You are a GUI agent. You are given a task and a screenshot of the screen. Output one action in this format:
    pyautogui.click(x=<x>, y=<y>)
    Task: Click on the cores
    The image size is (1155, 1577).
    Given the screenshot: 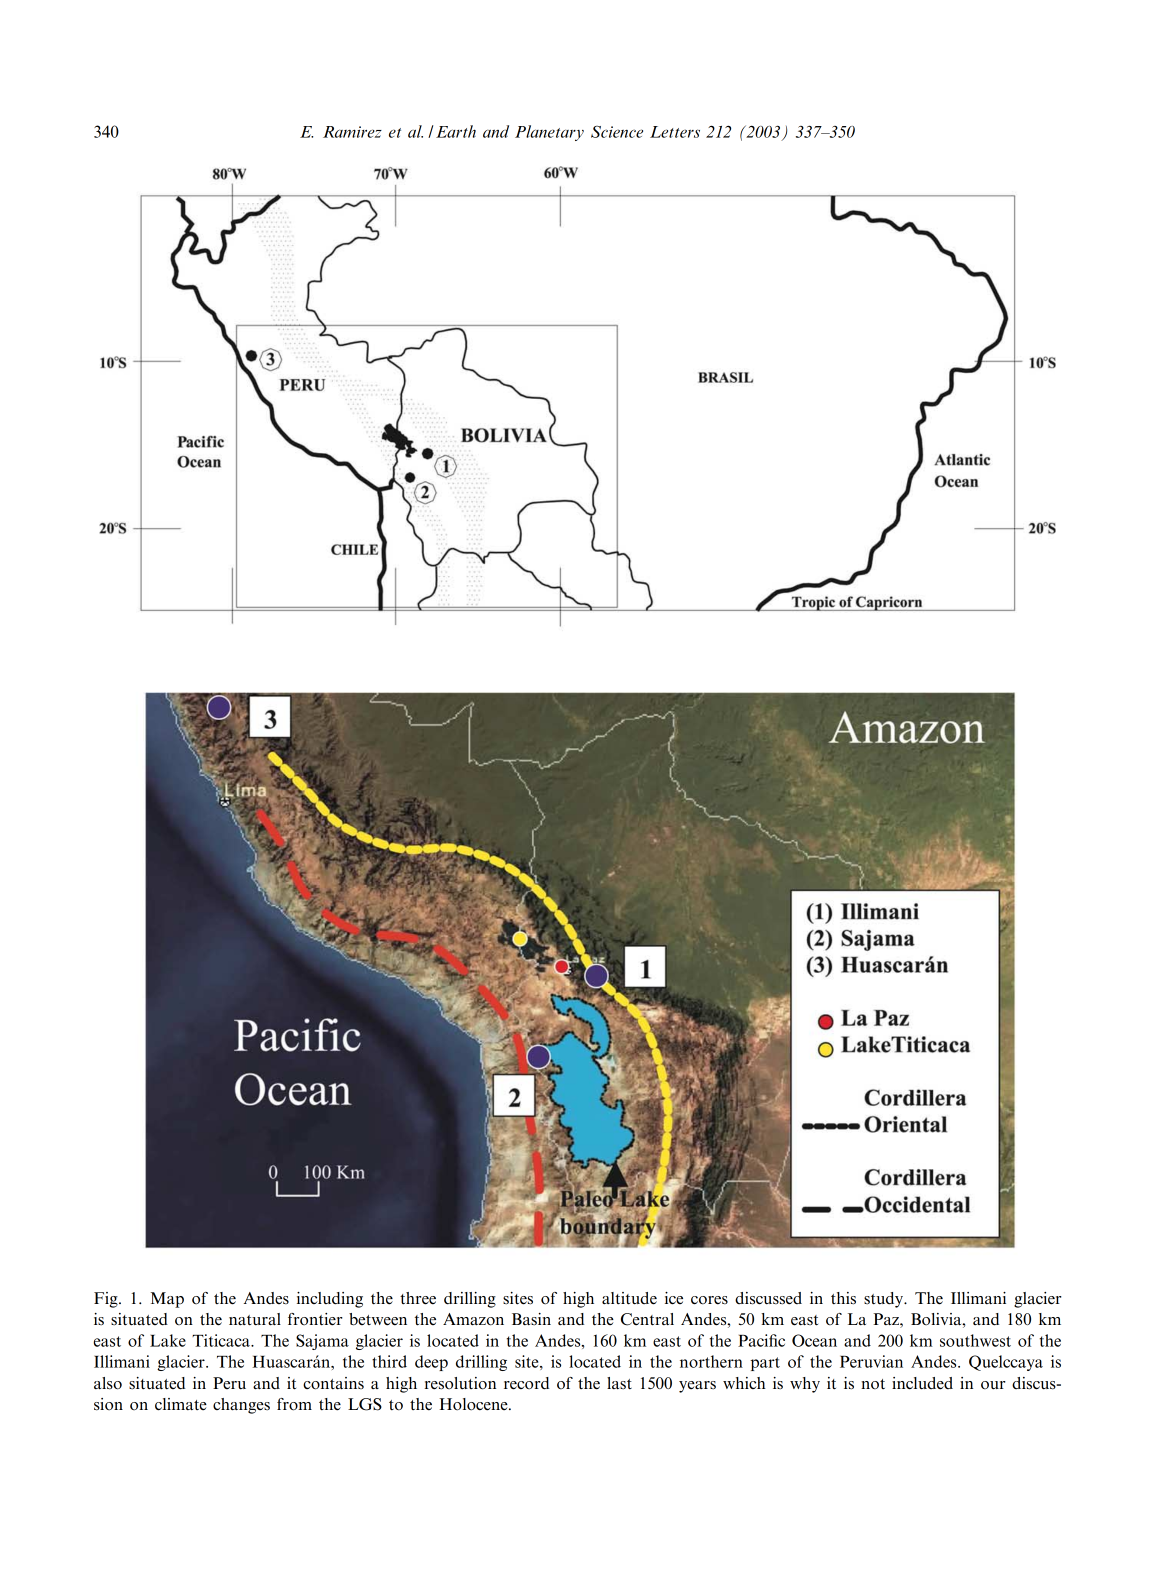 What is the action you would take?
    pyautogui.click(x=709, y=1300)
